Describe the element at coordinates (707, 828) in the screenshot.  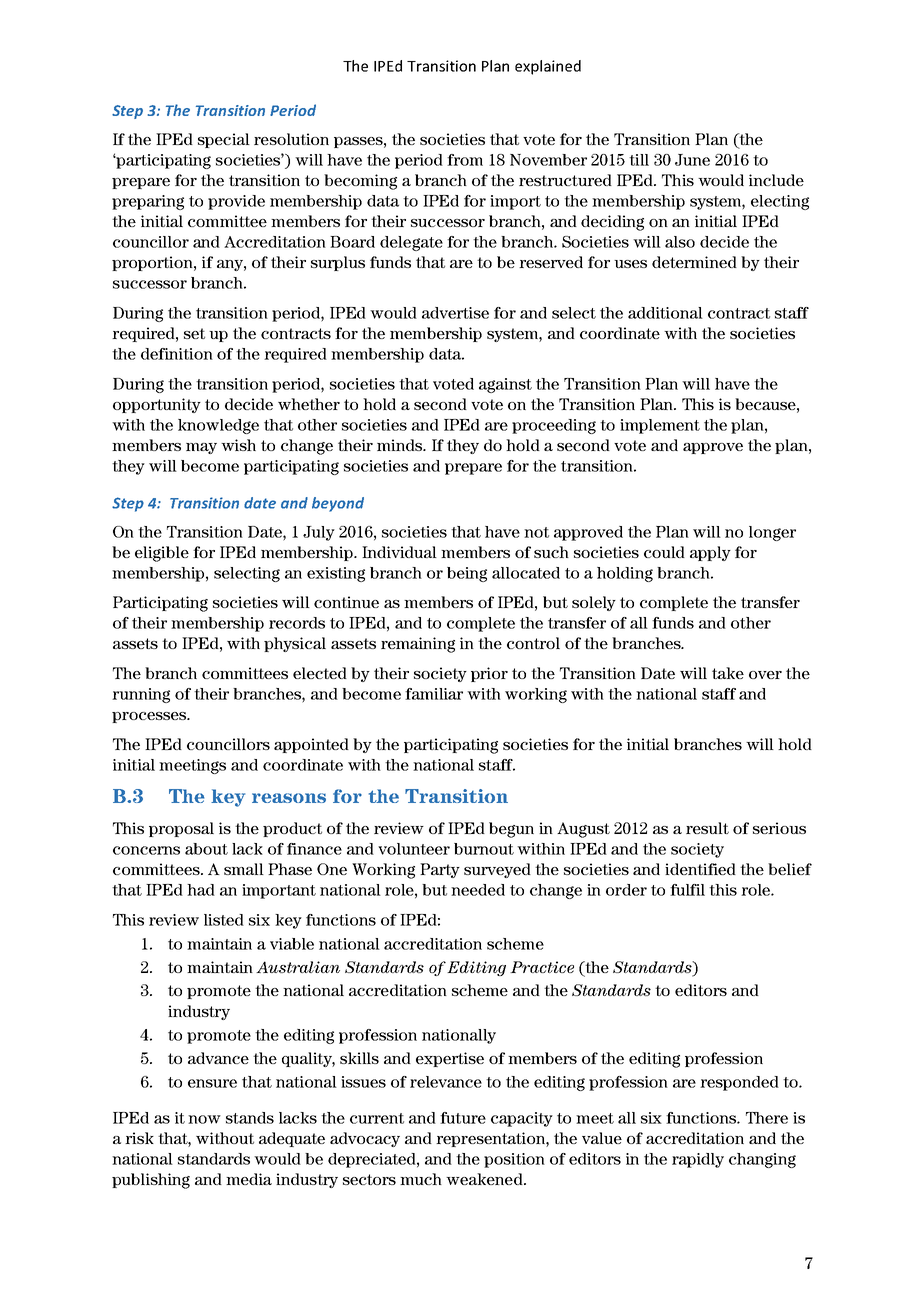
I see `result` at that location.
